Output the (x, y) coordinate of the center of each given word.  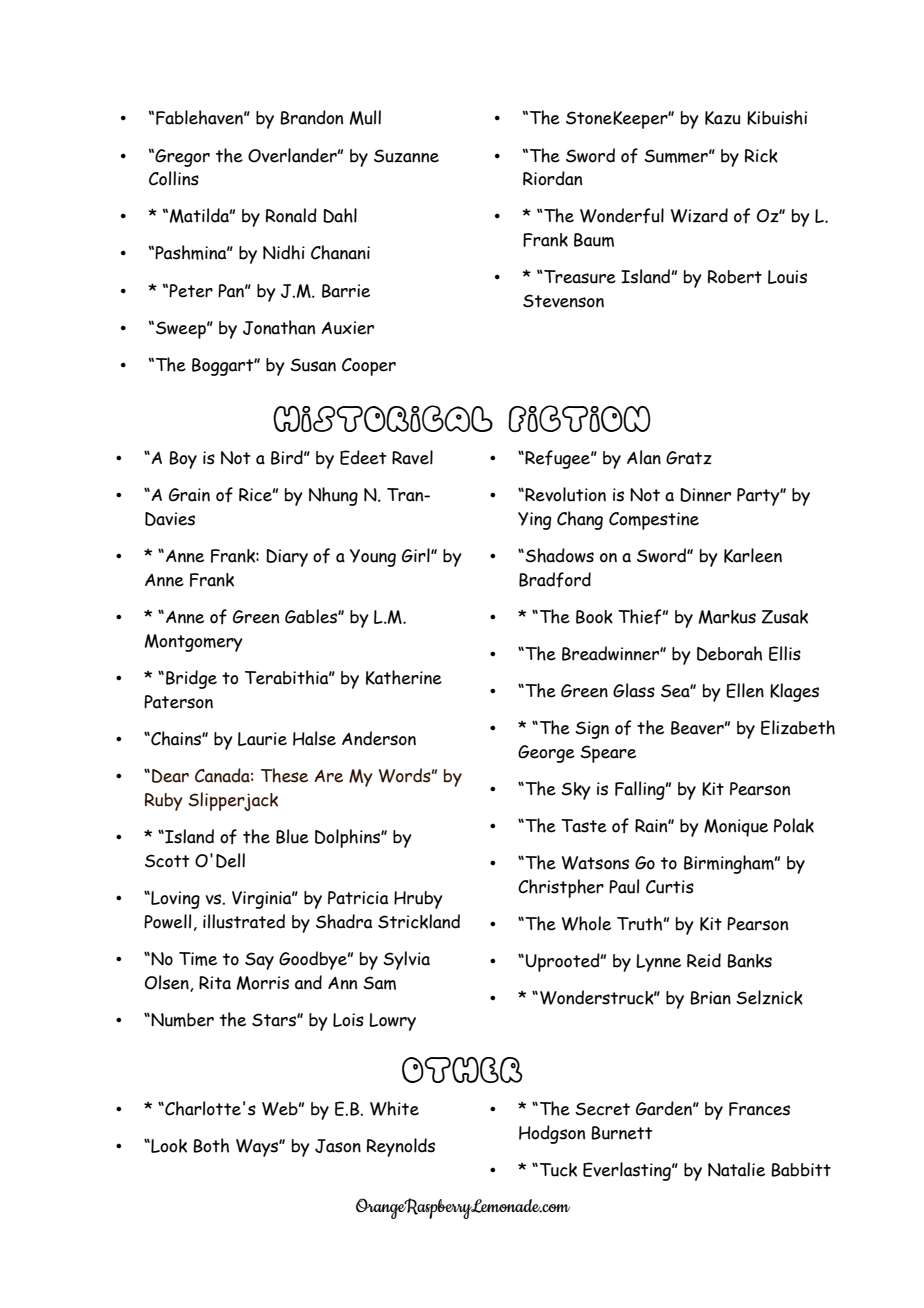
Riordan (552, 178)
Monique (736, 828)
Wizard (699, 215)
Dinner (705, 495)
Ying (534, 521)
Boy (183, 460)
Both (211, 1145)
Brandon (311, 117)
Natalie (736, 1169)
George (546, 754)
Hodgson (552, 1134)
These (284, 775)
